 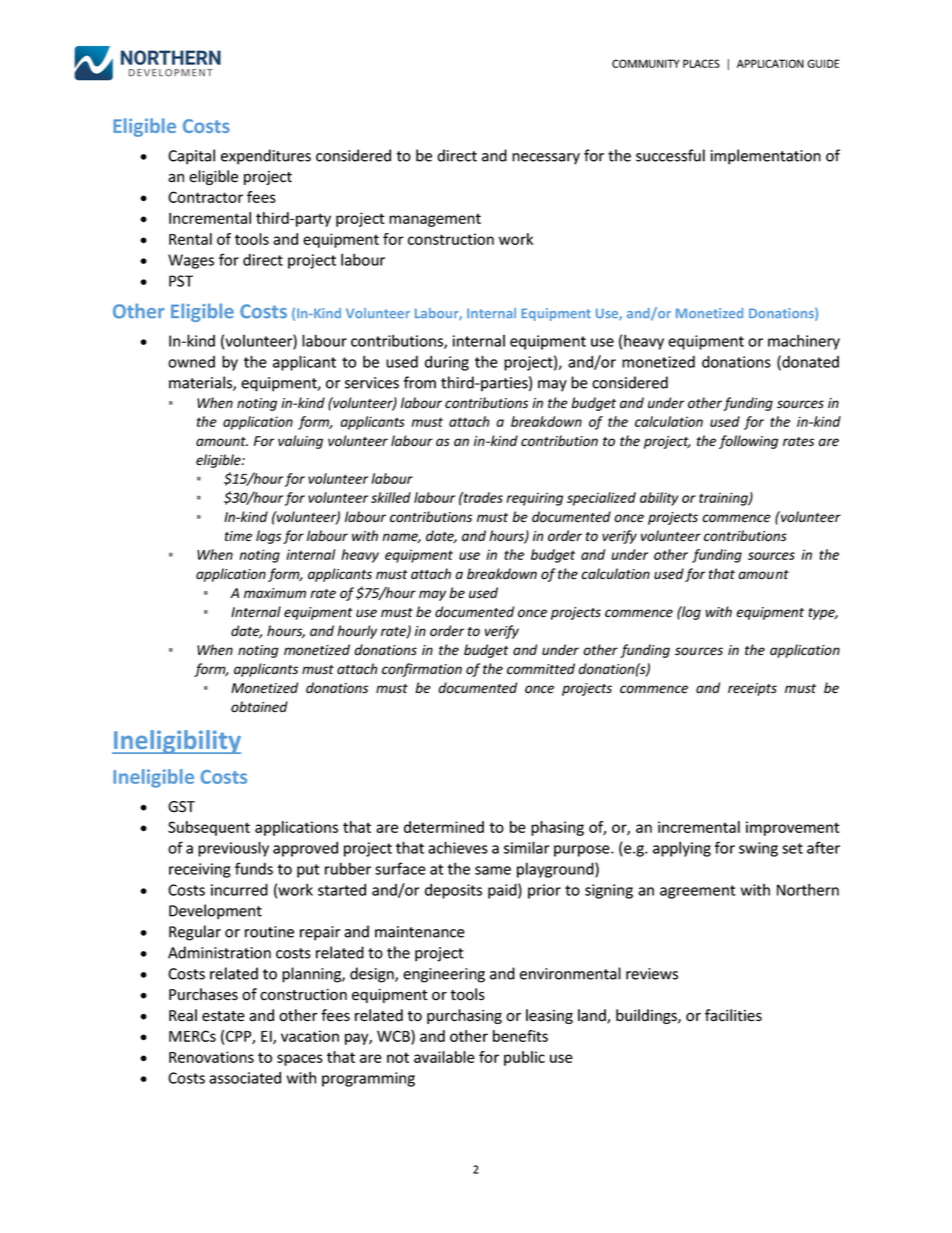 What do you see at coordinates (259, 707) in the document?
I see `obtained` at bounding box center [259, 707].
